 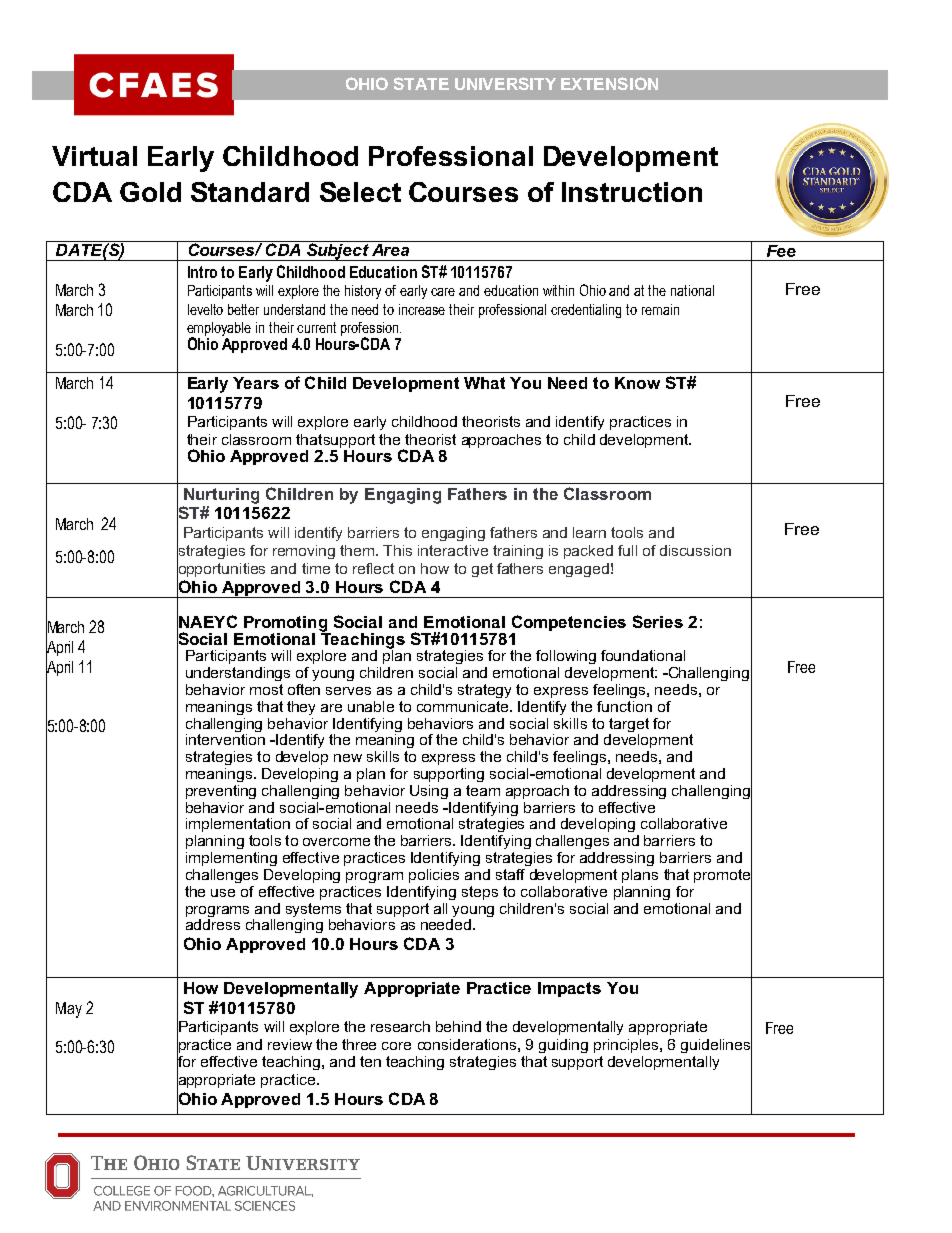 What do you see at coordinates (202, 272) in the image?
I see `Intro` at bounding box center [202, 272].
